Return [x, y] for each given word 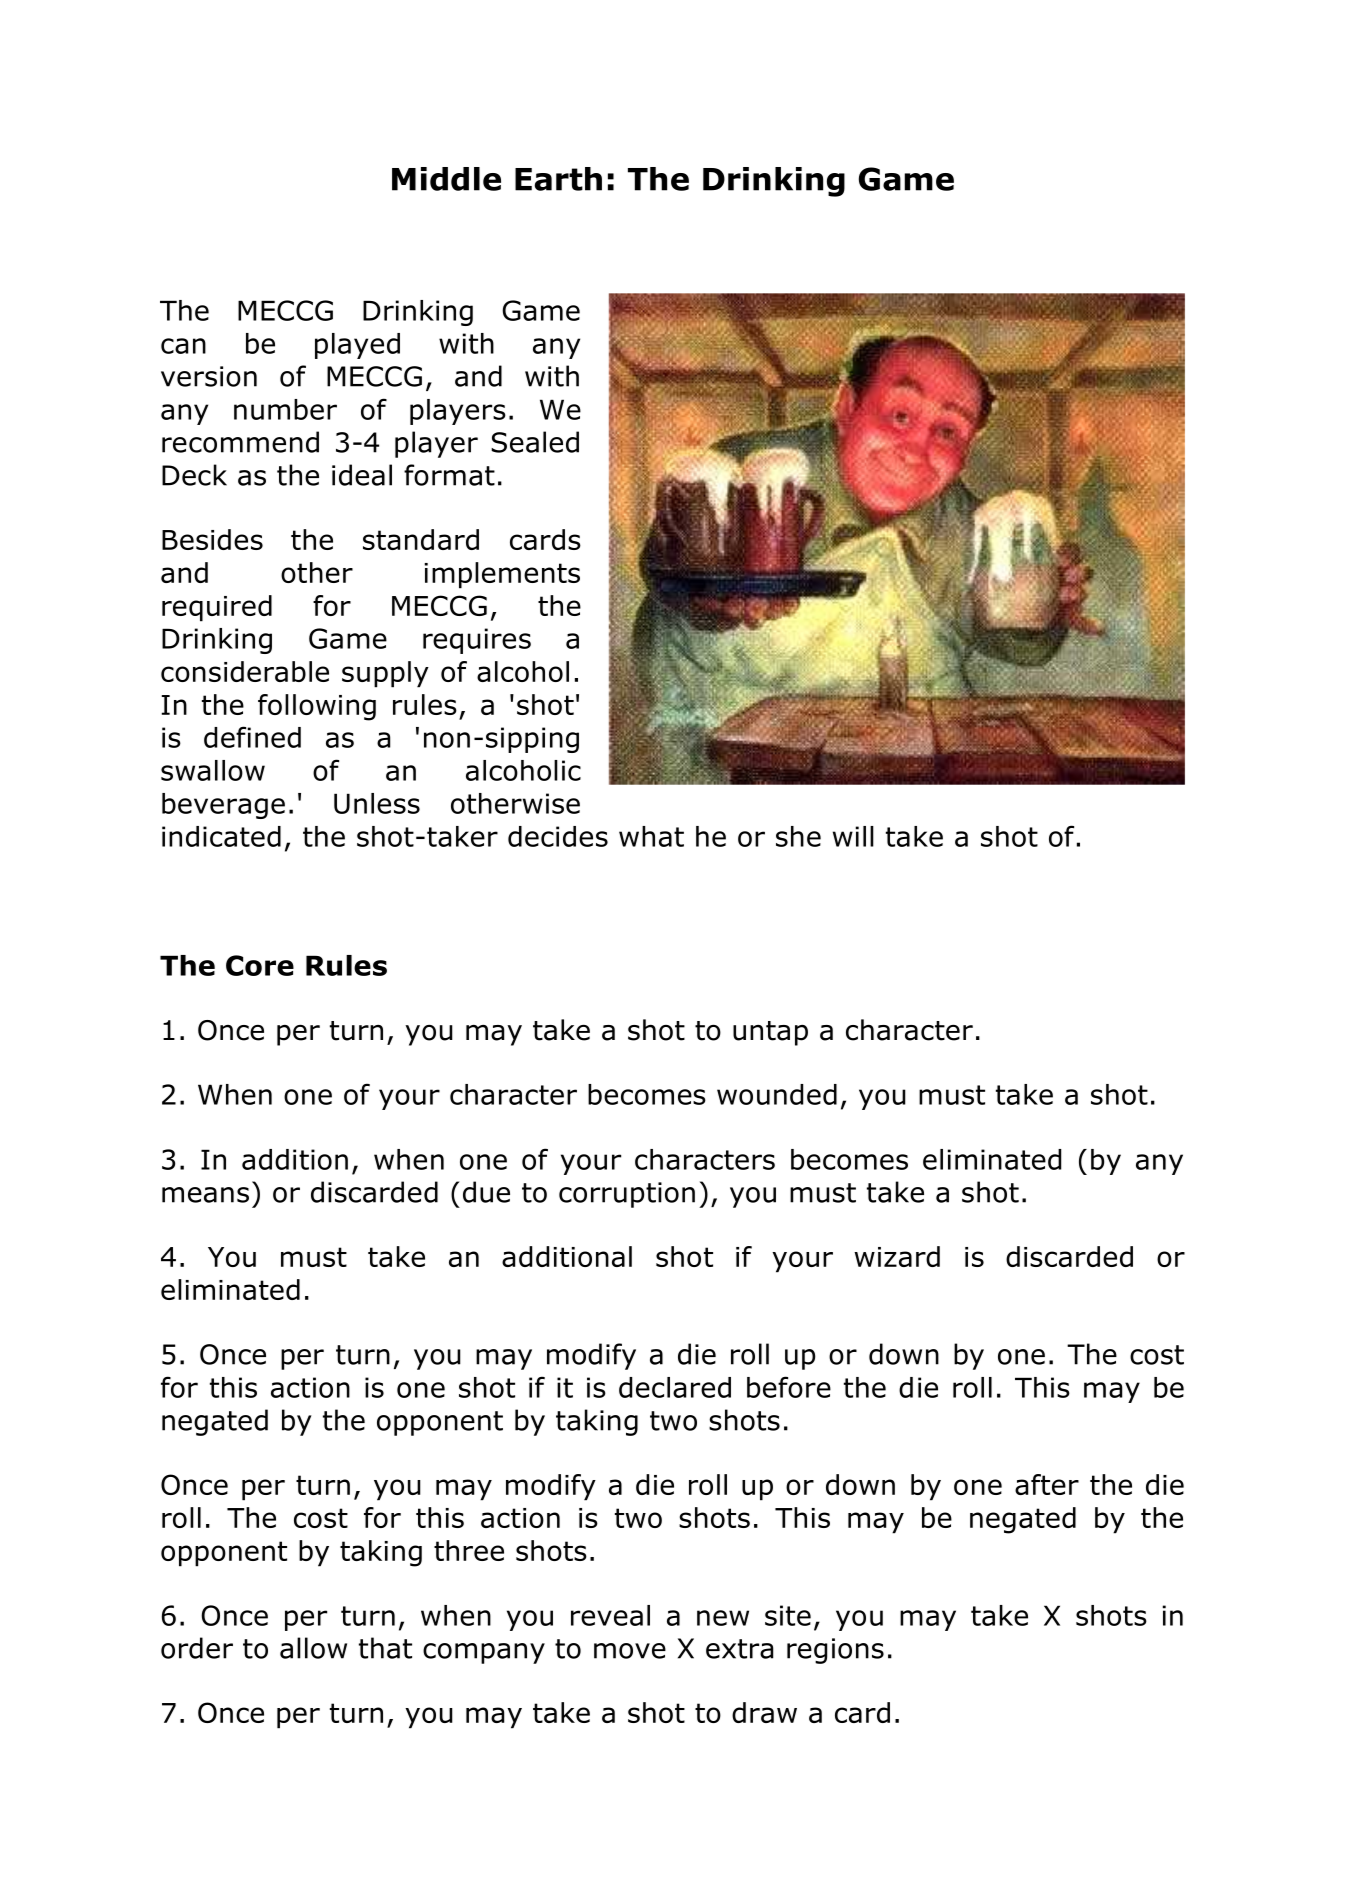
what [651, 836]
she [798, 836]
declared [675, 1387]
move [630, 1651]
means [205, 1195]
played [357, 346]
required [217, 608]
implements [502, 575]
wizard [897, 1256]
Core [260, 965]
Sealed [535, 442]
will [853, 836]
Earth [558, 179]
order [197, 1648]
